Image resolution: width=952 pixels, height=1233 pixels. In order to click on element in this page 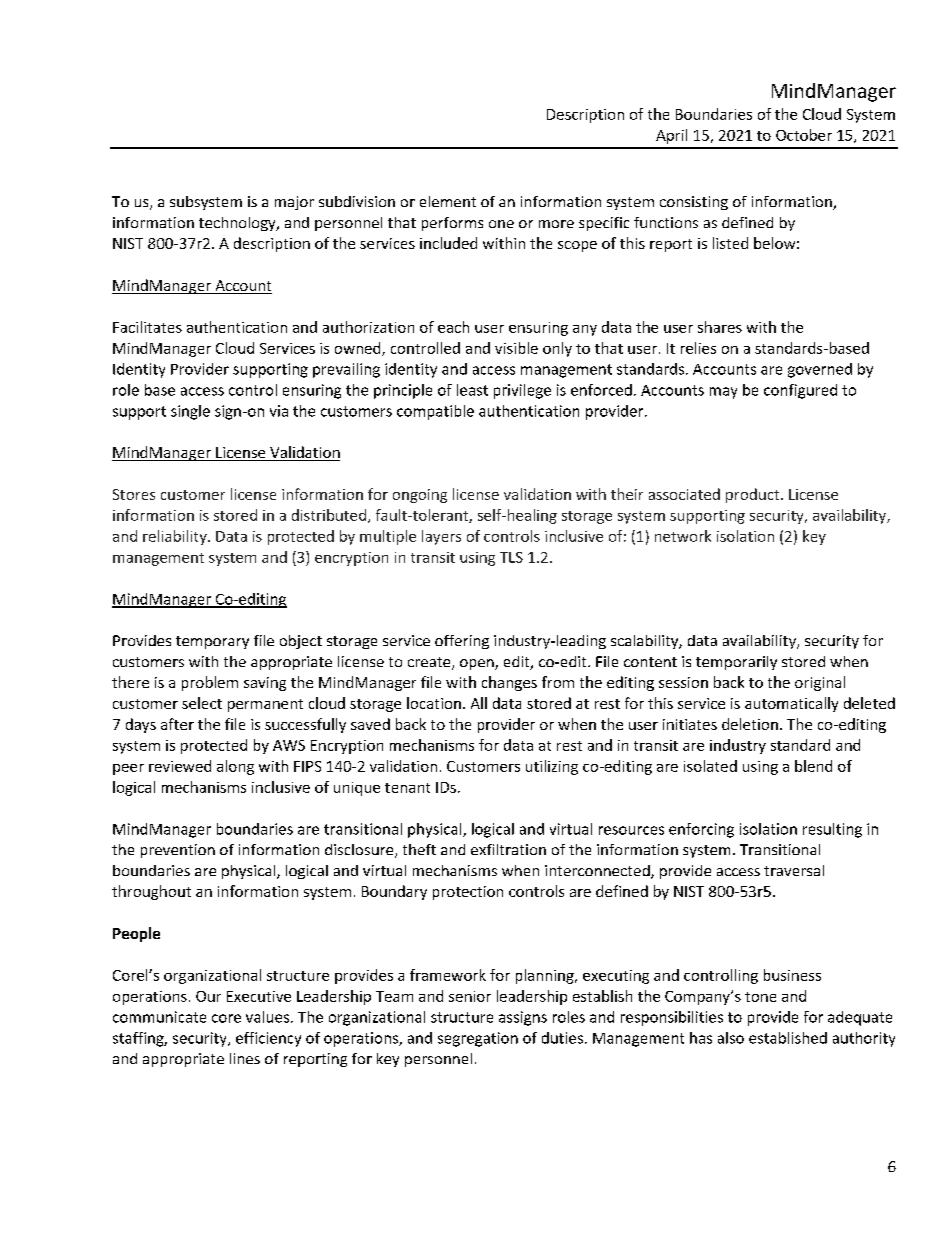, I will do `click(448, 201)`.
